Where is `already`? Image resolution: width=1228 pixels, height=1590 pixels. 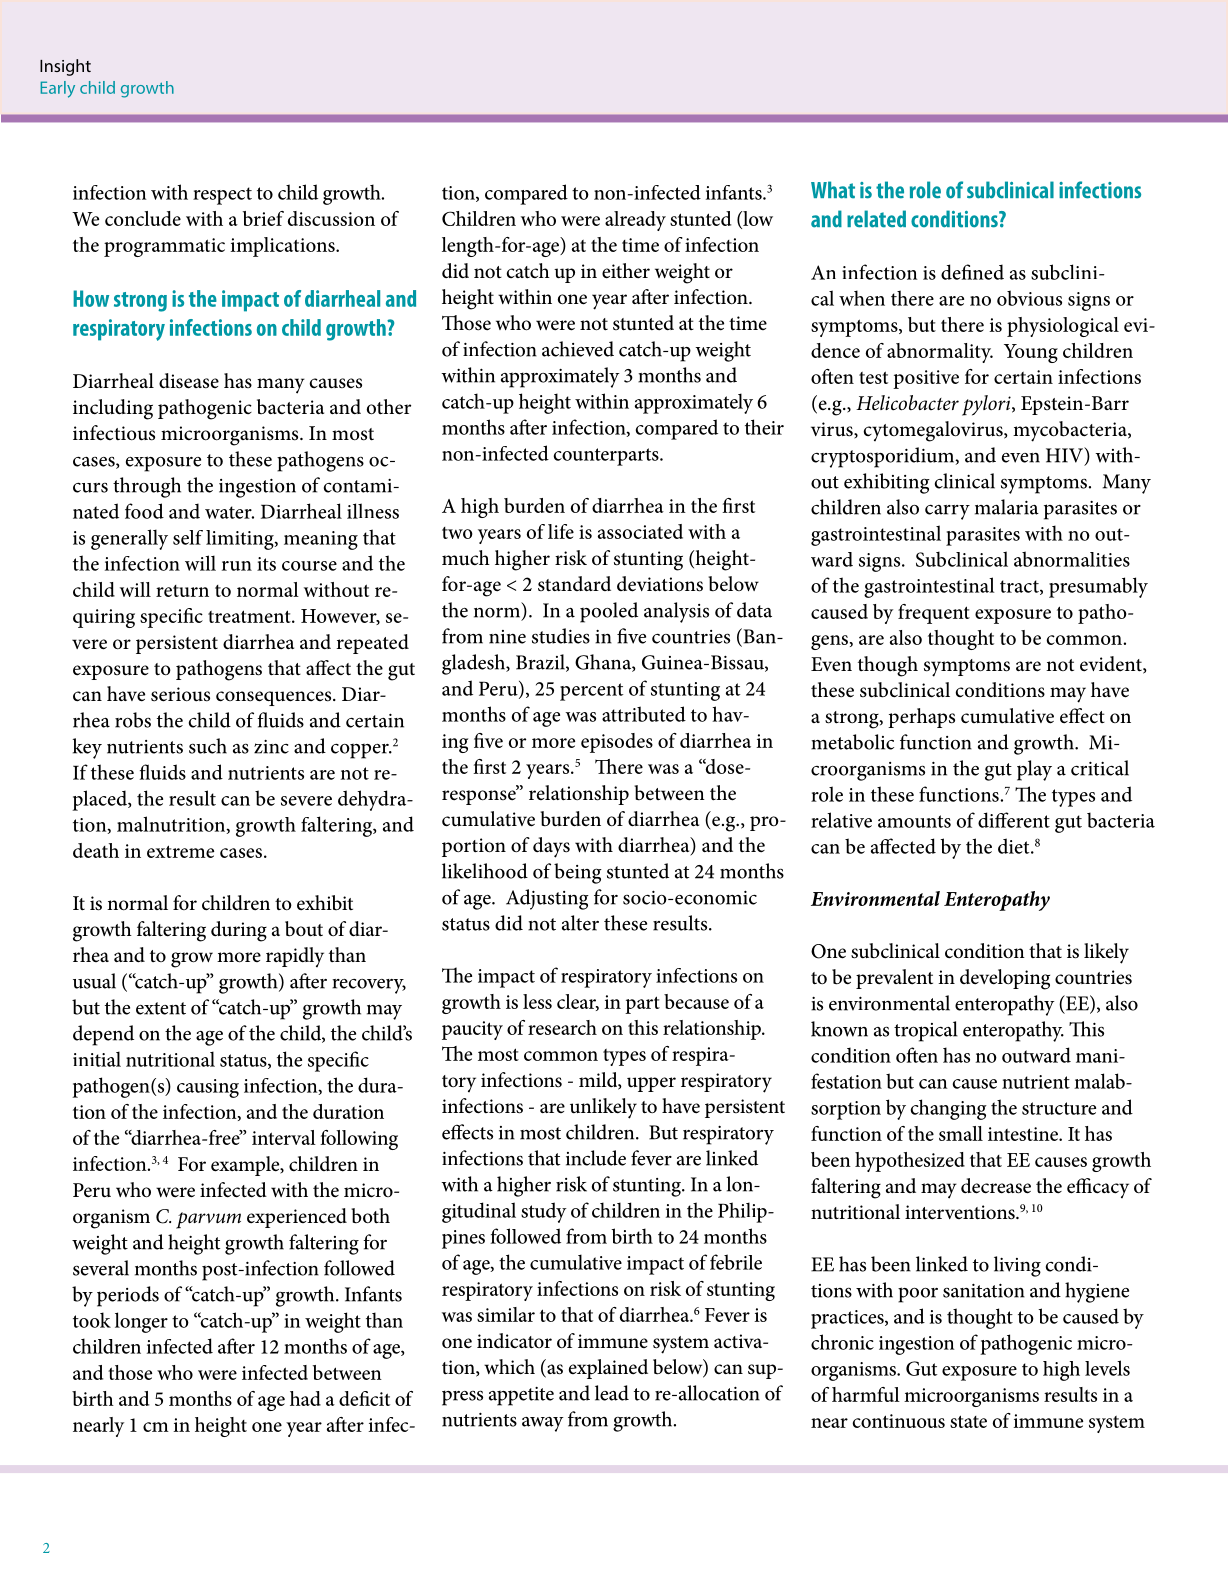
already is located at coordinates (635, 221).
